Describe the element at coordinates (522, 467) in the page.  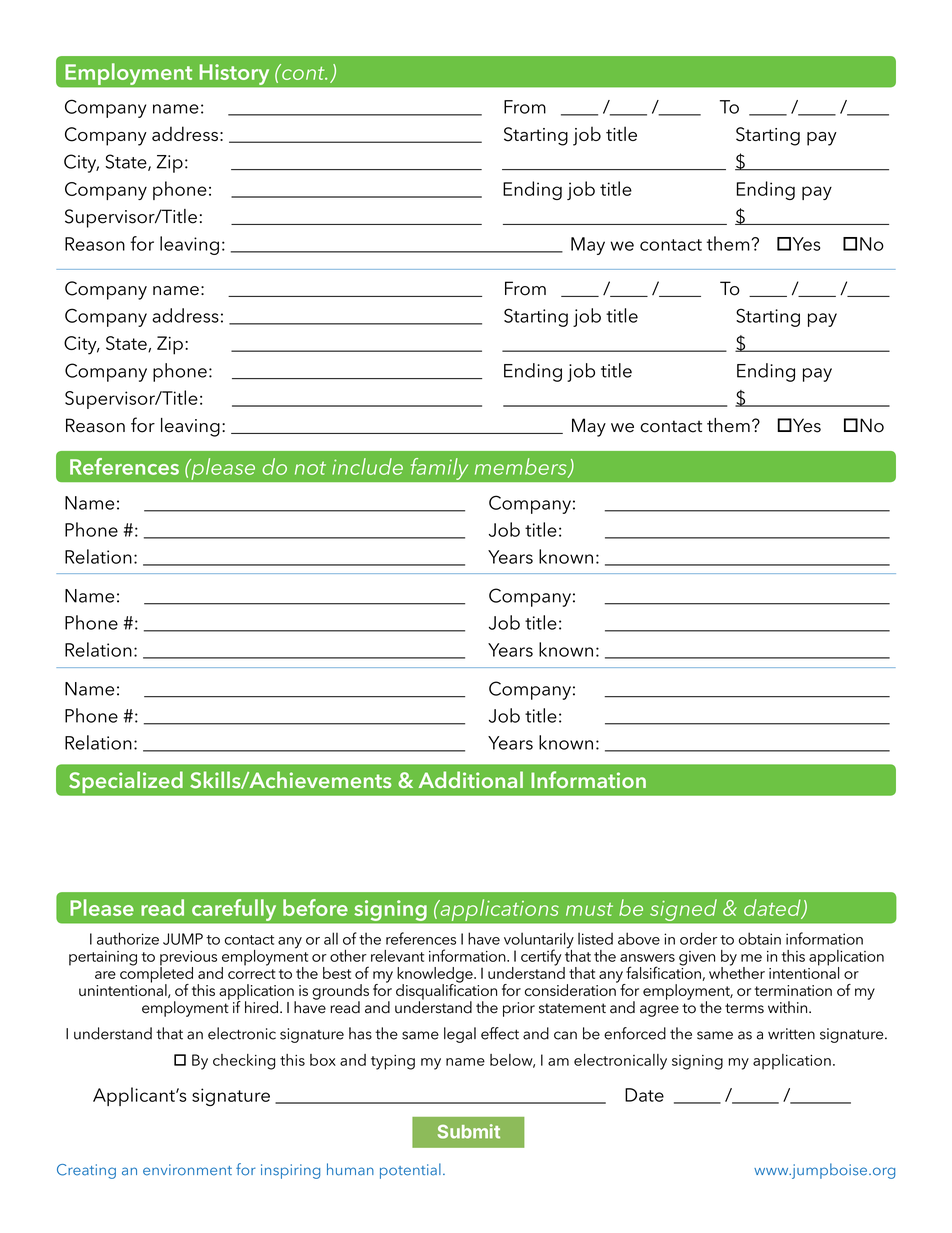
I see `members` at that location.
